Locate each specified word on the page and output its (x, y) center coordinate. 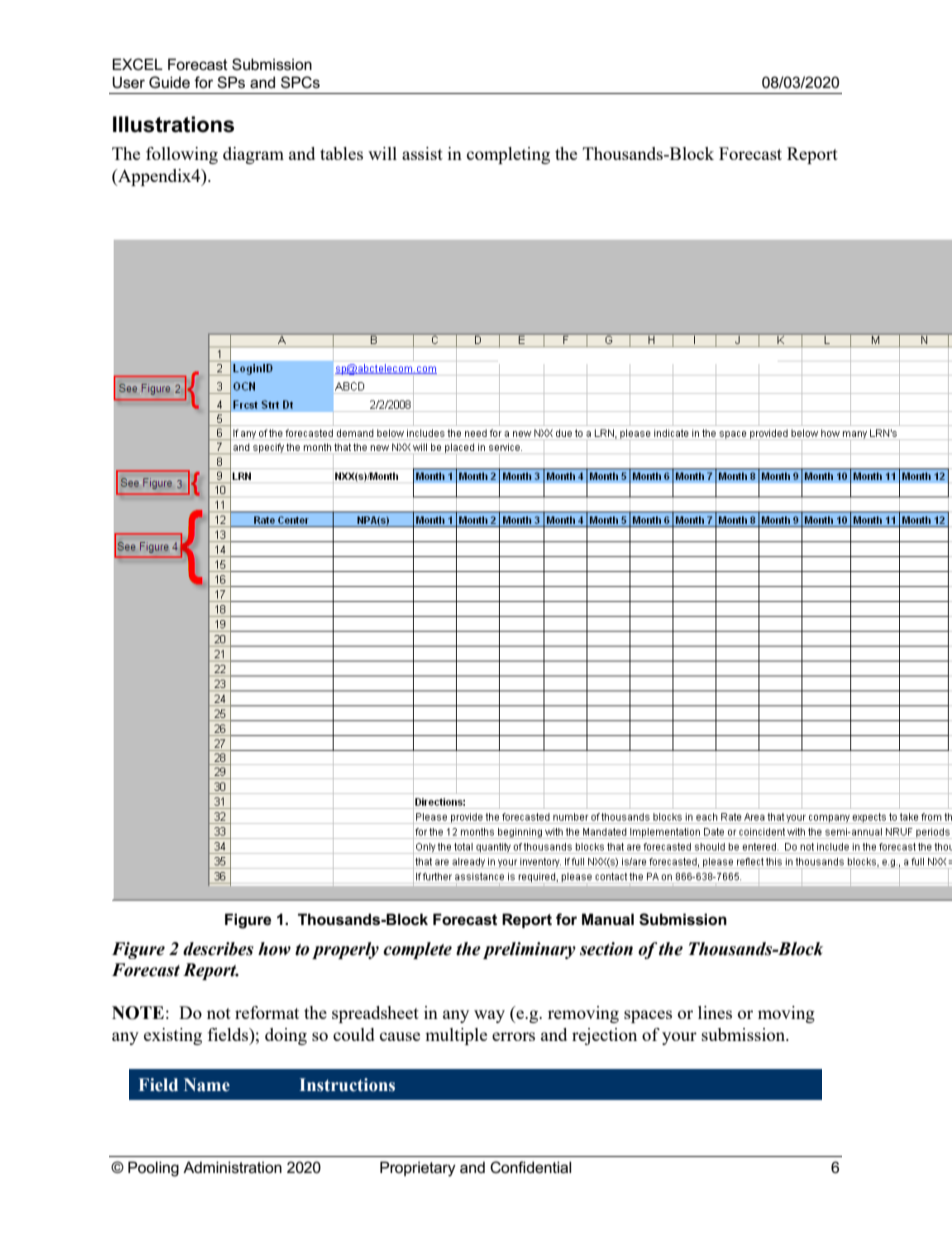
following (182, 155)
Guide (169, 82)
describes (218, 949)
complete (417, 950)
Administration (232, 1167)
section (606, 949)
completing (508, 155)
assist (422, 153)
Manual (608, 919)
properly (345, 950)
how (274, 949)
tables (341, 153)
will (382, 153)
